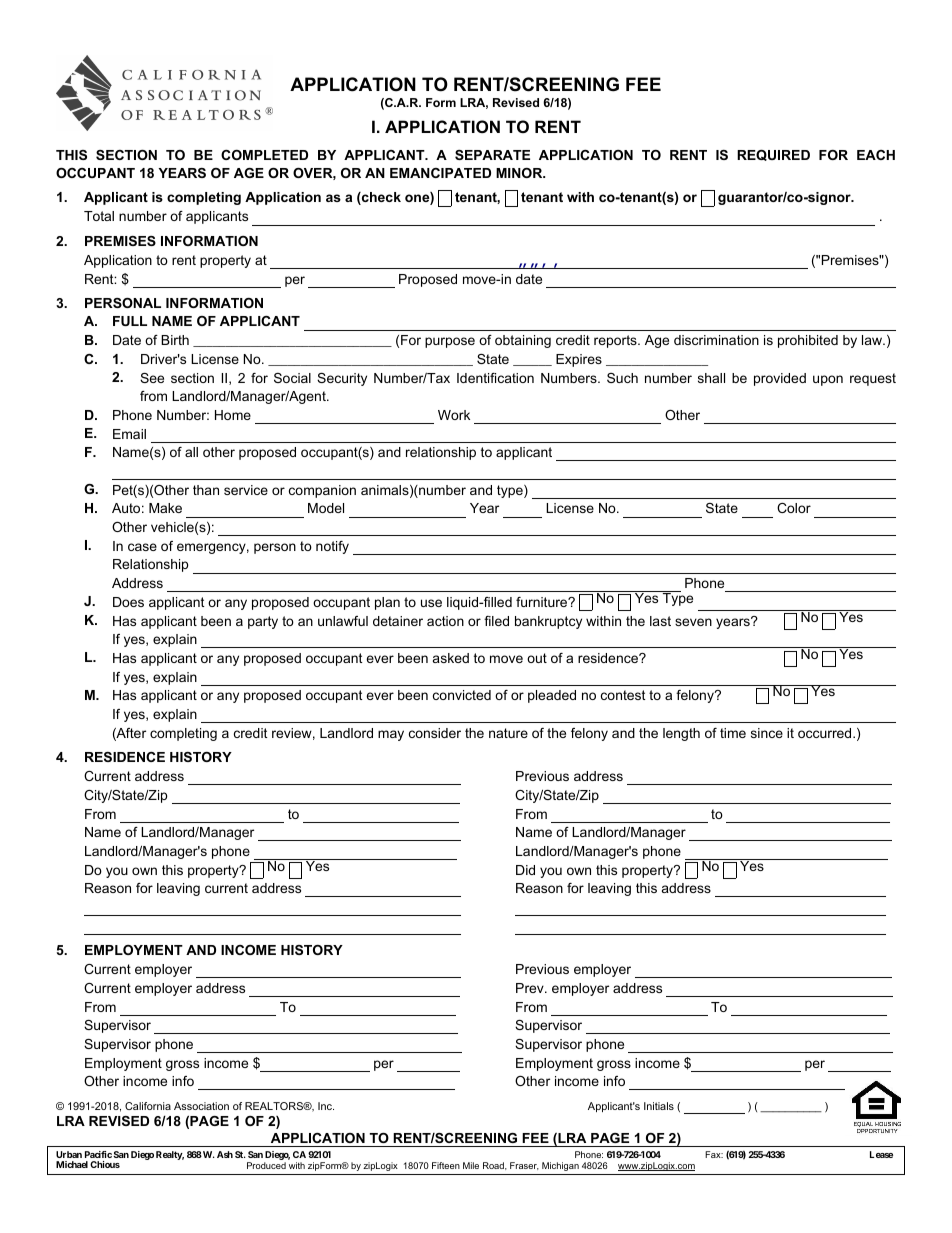  What do you see at coordinates (471, 1165) in the image?
I see `Mile` at bounding box center [471, 1165].
